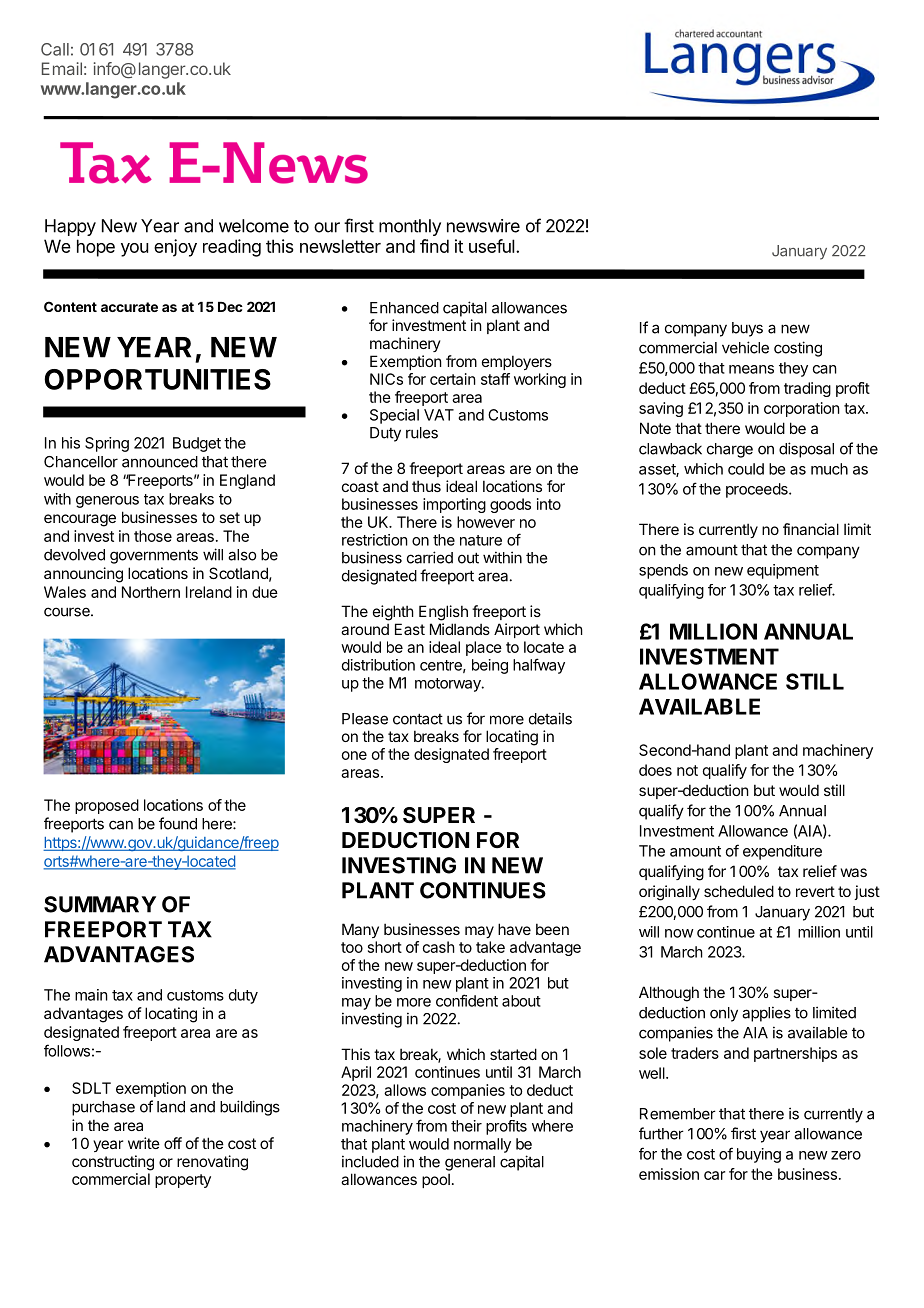 The height and width of the document is (1308, 924). I want to click on write, so click(144, 1143).
